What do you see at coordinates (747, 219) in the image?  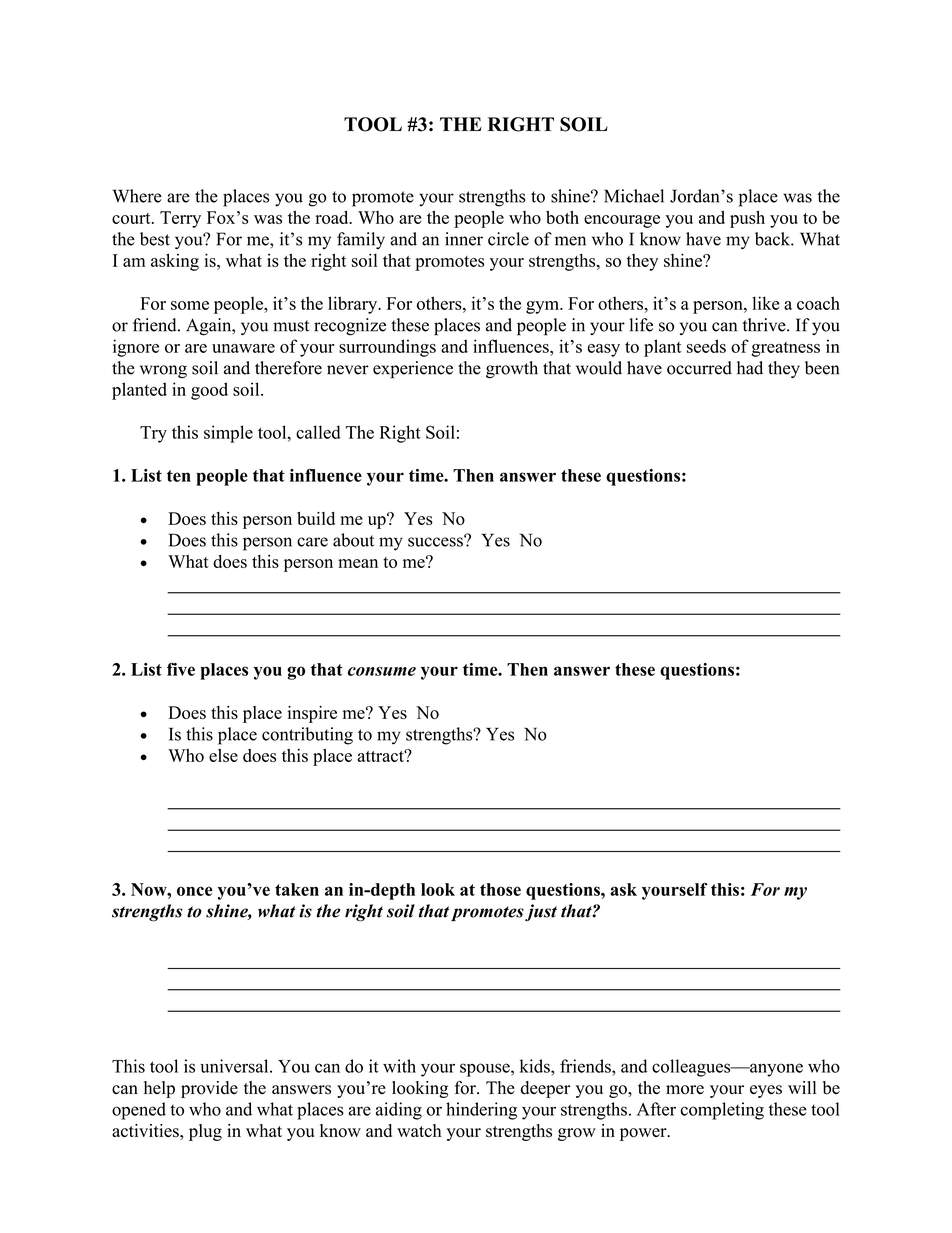 I see `push` at bounding box center [747, 219].
